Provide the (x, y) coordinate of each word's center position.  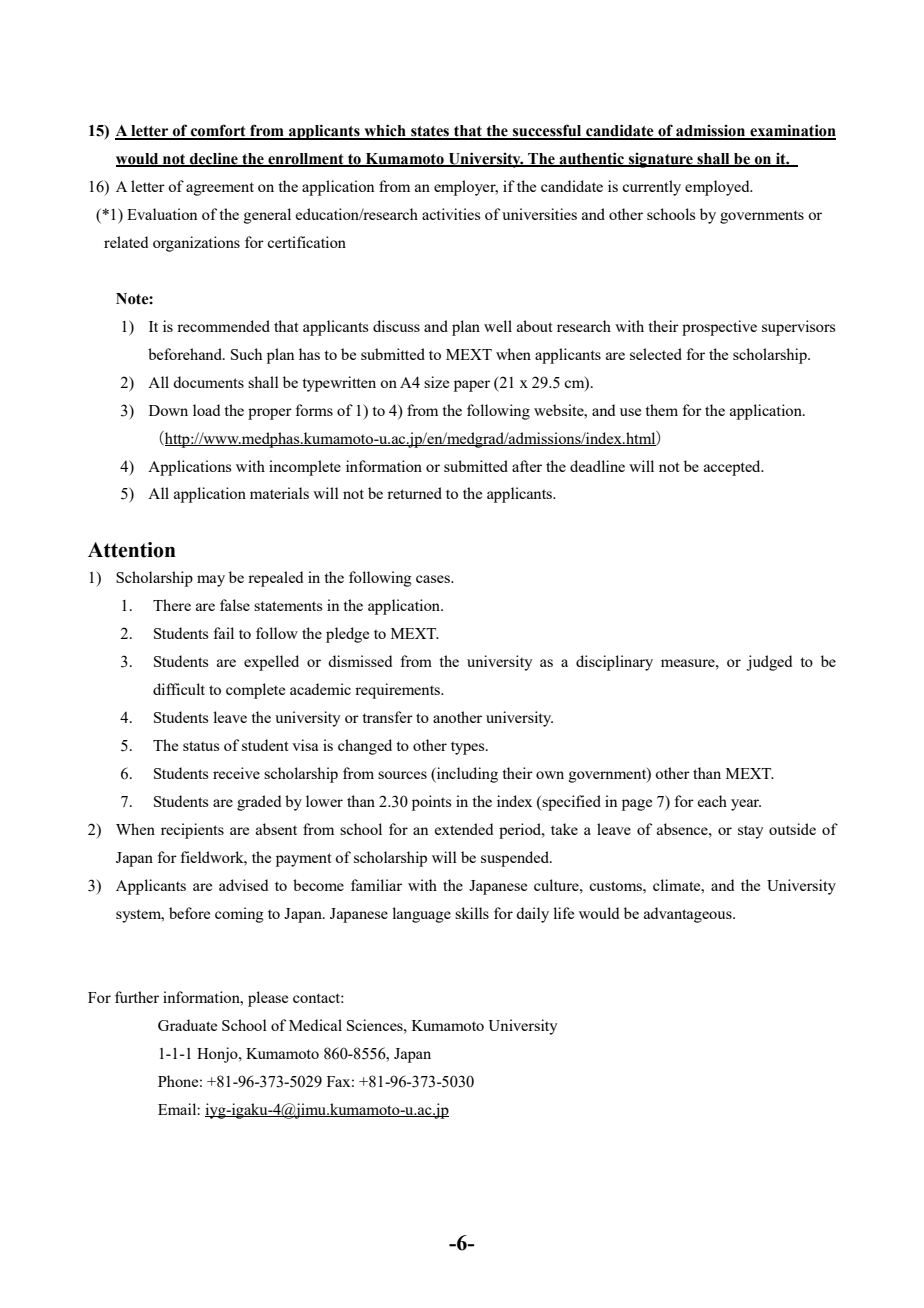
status (201, 746)
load (206, 410)
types (469, 748)
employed (718, 188)
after (527, 466)
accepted (733, 468)
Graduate (187, 1025)
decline (214, 159)
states (430, 132)
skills (472, 913)
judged (769, 663)
